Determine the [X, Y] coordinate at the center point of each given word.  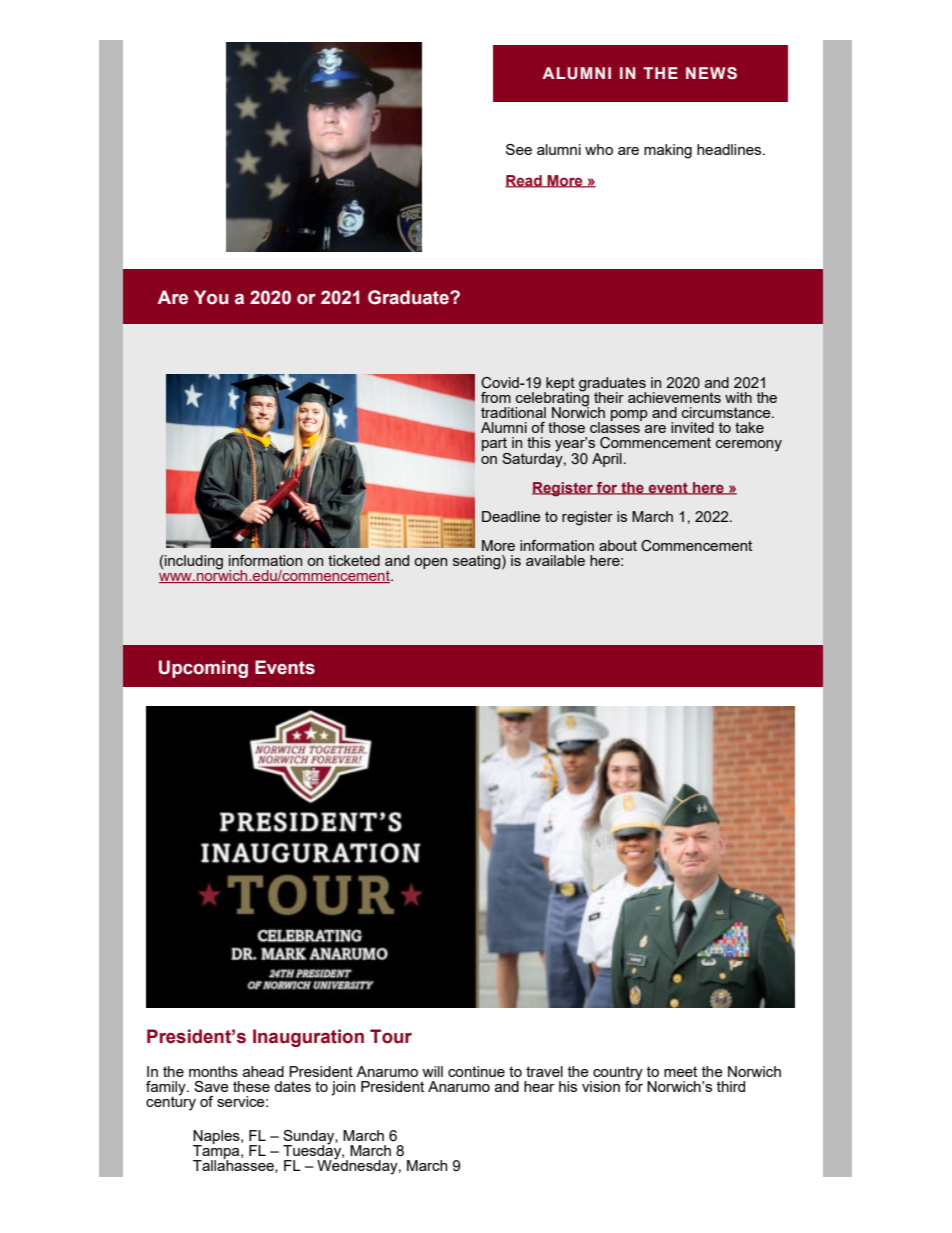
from [496, 397]
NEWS [711, 73]
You [211, 297]
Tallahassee [234, 1165]
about [618, 545]
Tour [391, 1036]
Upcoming [203, 669]
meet [680, 1071]
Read [524, 181]
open [430, 563]
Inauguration [308, 1038]
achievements [674, 397]
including [193, 562]
